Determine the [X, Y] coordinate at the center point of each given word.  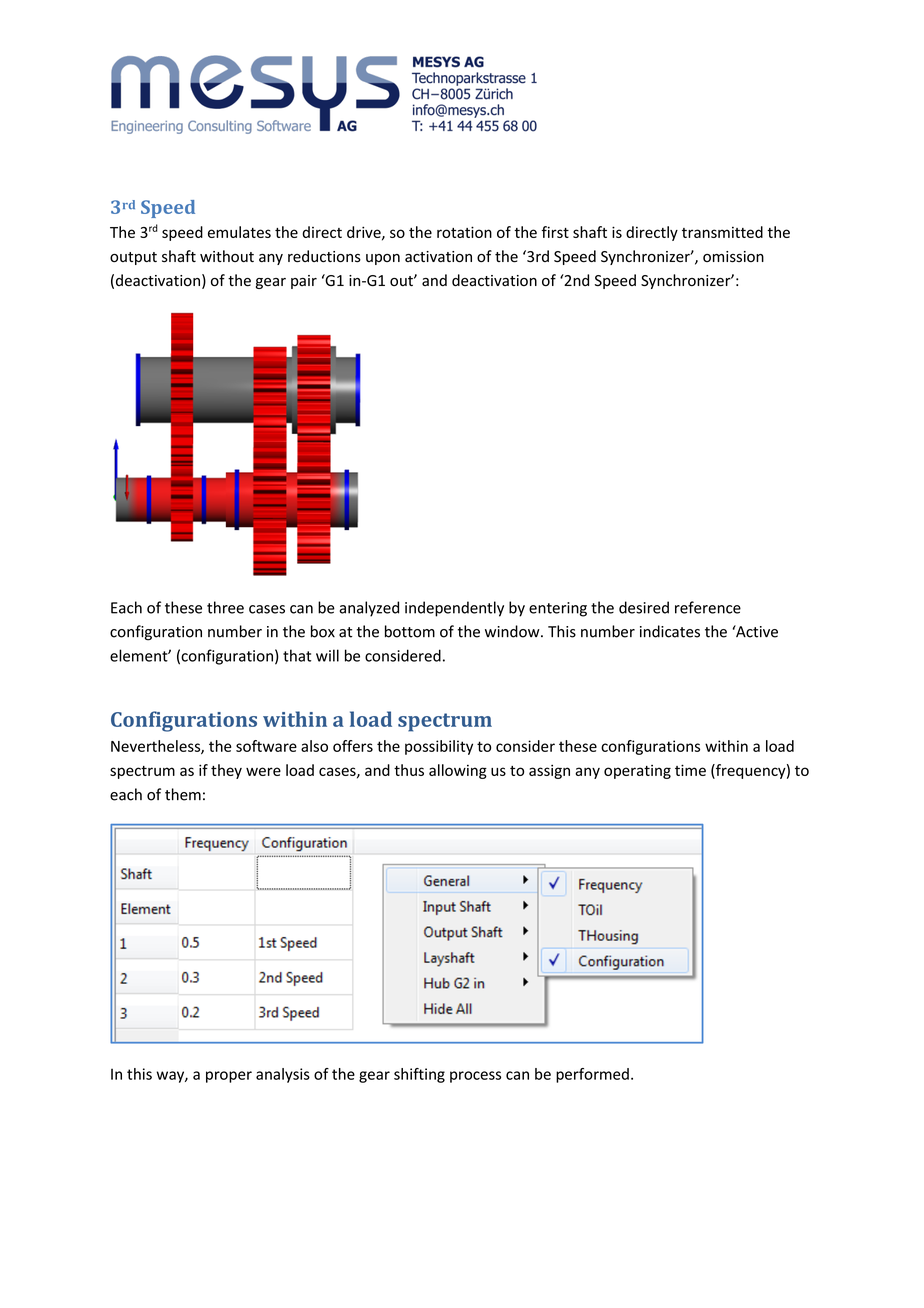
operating [637, 772]
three [225, 607]
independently [454, 609]
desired [644, 607]
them [183, 794]
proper [229, 1077]
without [227, 256]
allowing [458, 771]
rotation [464, 232]
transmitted [722, 232]
